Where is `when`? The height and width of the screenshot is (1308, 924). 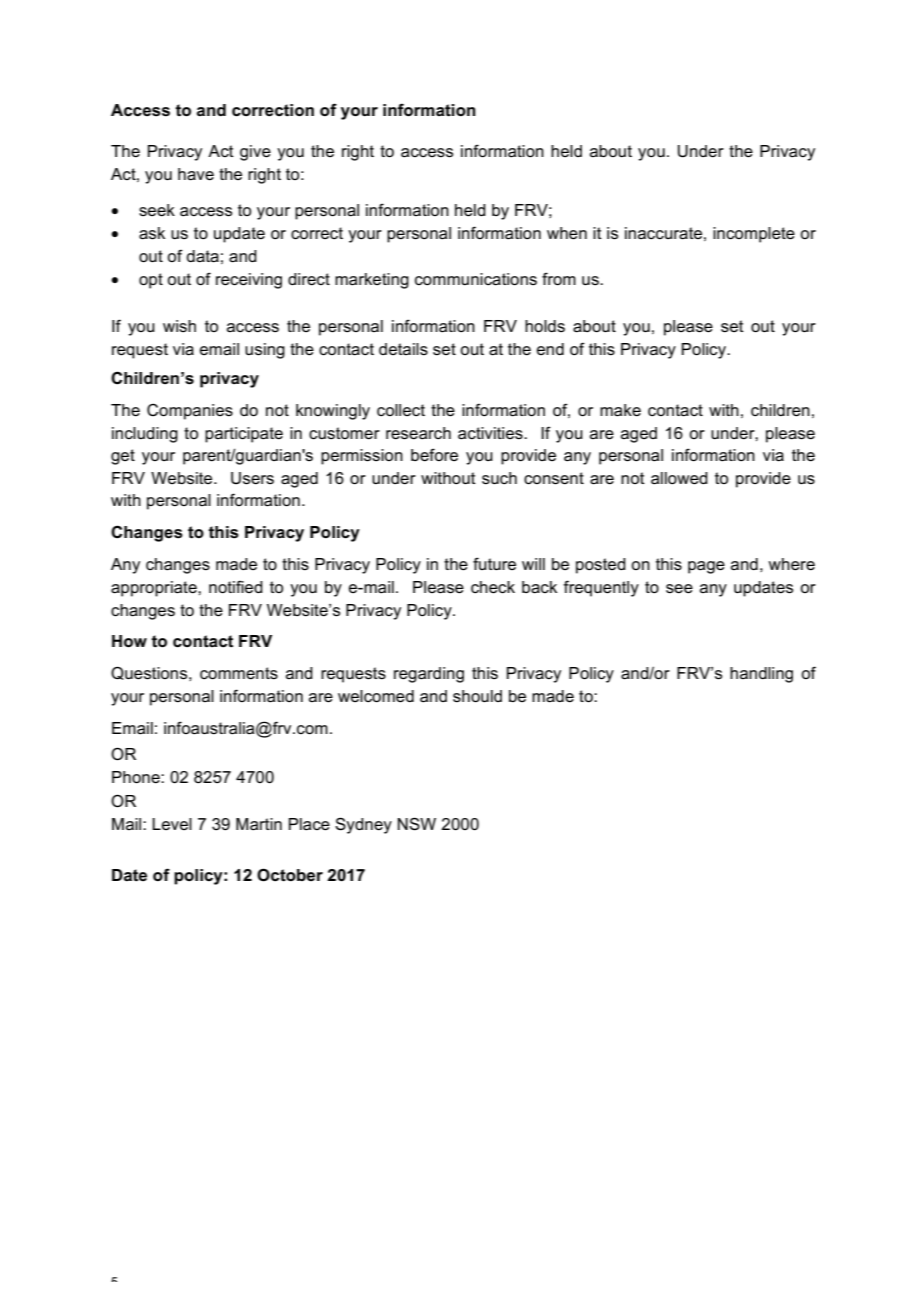 when is located at coordinates (567, 233).
